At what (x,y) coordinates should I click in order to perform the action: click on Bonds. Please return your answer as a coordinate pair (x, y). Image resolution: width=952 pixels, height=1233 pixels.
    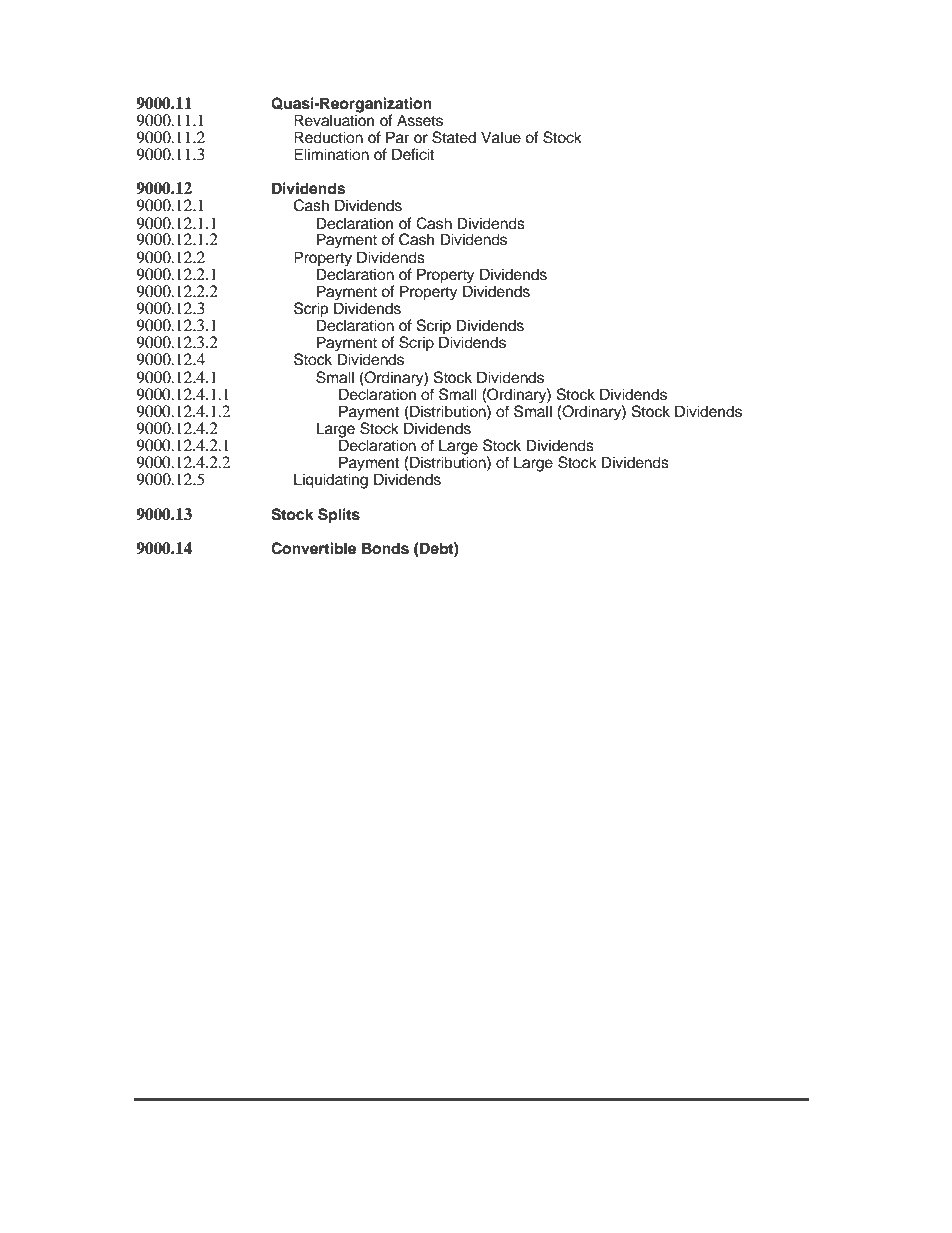
    Looking at the image, I should click on (385, 548).
